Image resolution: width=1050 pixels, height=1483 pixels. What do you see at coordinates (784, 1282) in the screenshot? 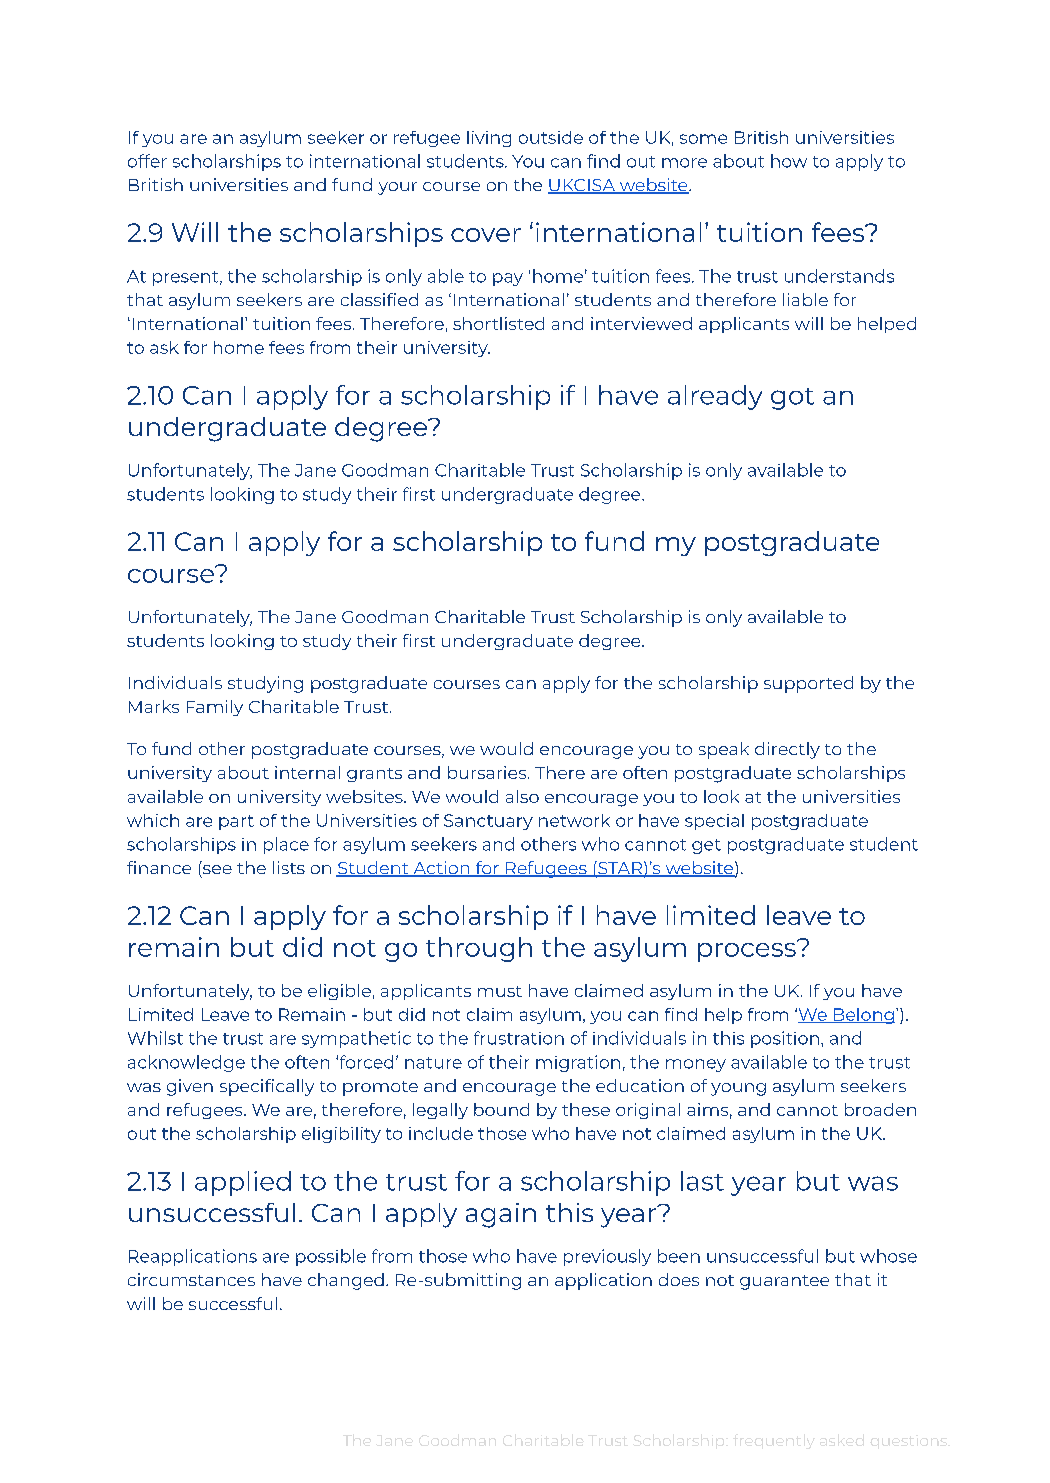
I see `guarantee` at bounding box center [784, 1282].
